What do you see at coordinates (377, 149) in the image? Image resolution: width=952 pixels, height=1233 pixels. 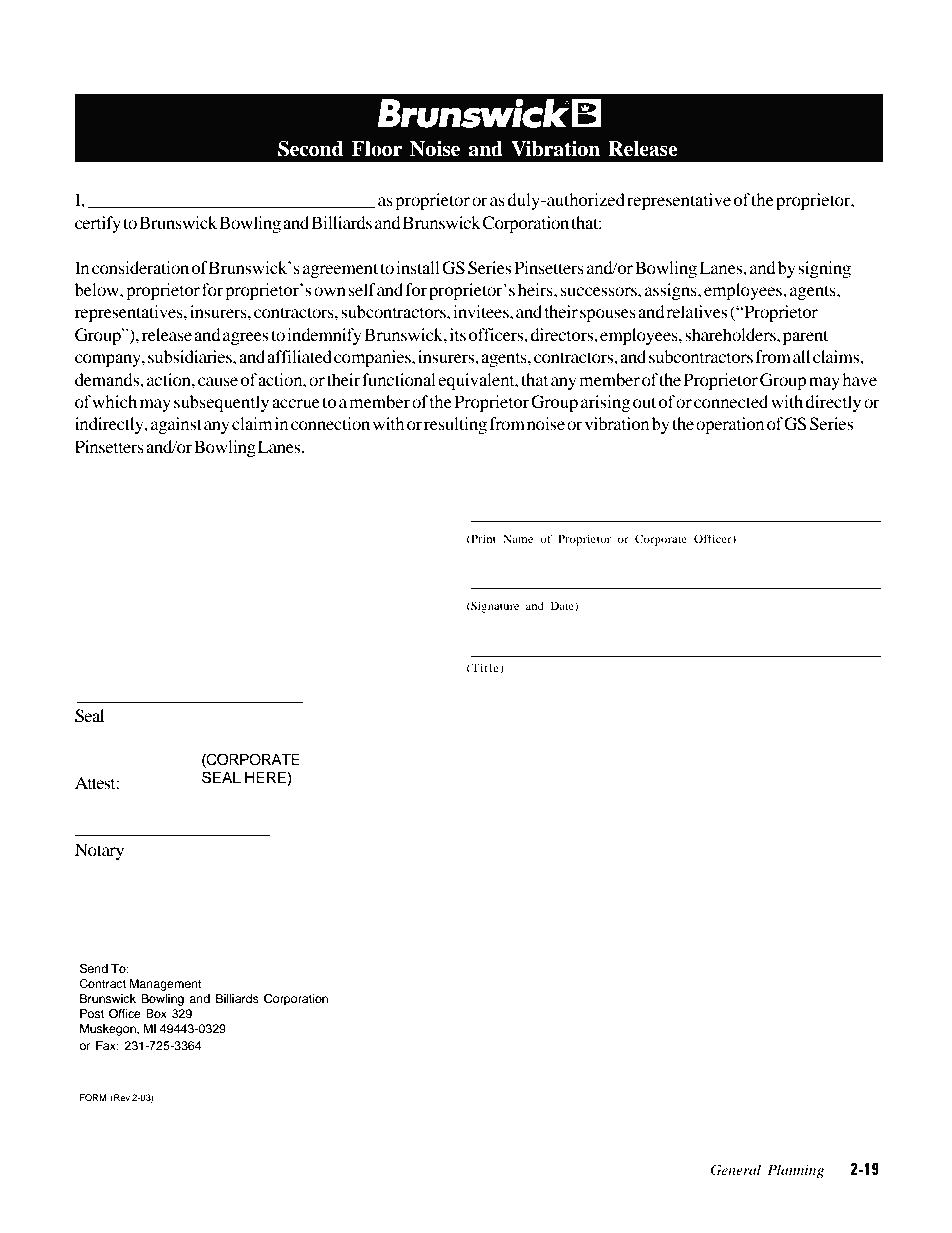 I see `Floor` at bounding box center [377, 149].
